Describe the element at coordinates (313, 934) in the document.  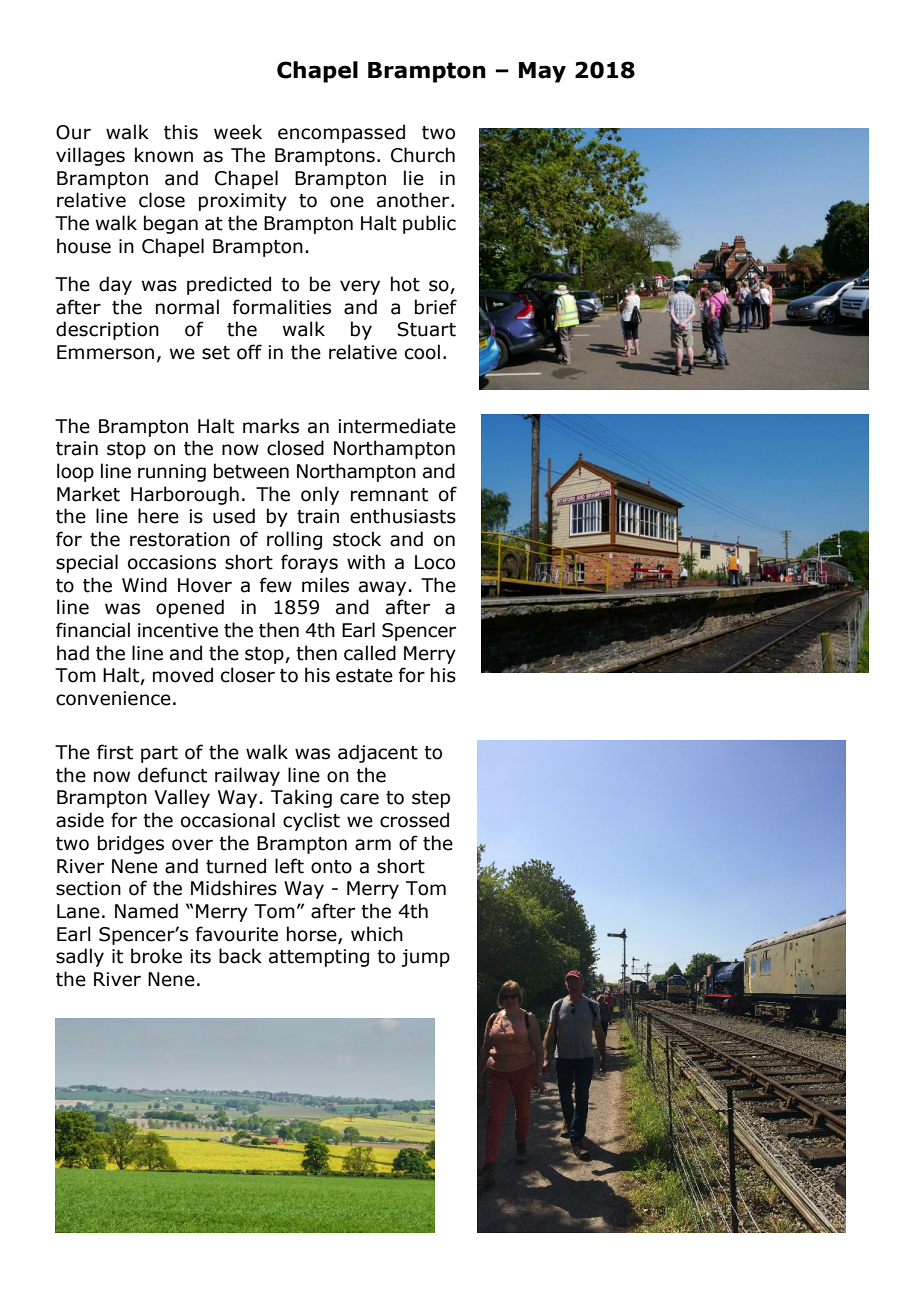
I see `horse` at that location.
